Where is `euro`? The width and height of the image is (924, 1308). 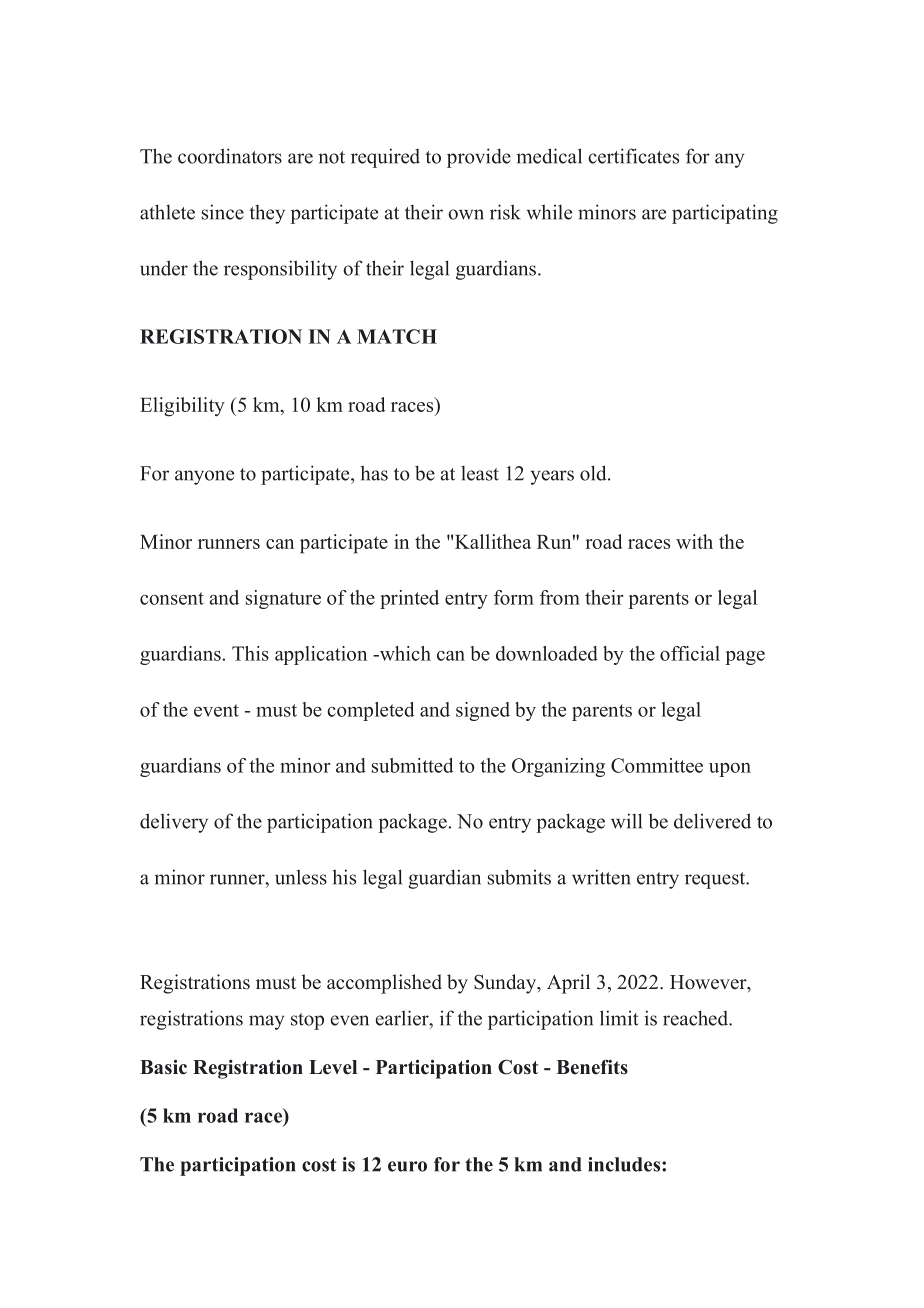 euro is located at coordinates (407, 1166).
